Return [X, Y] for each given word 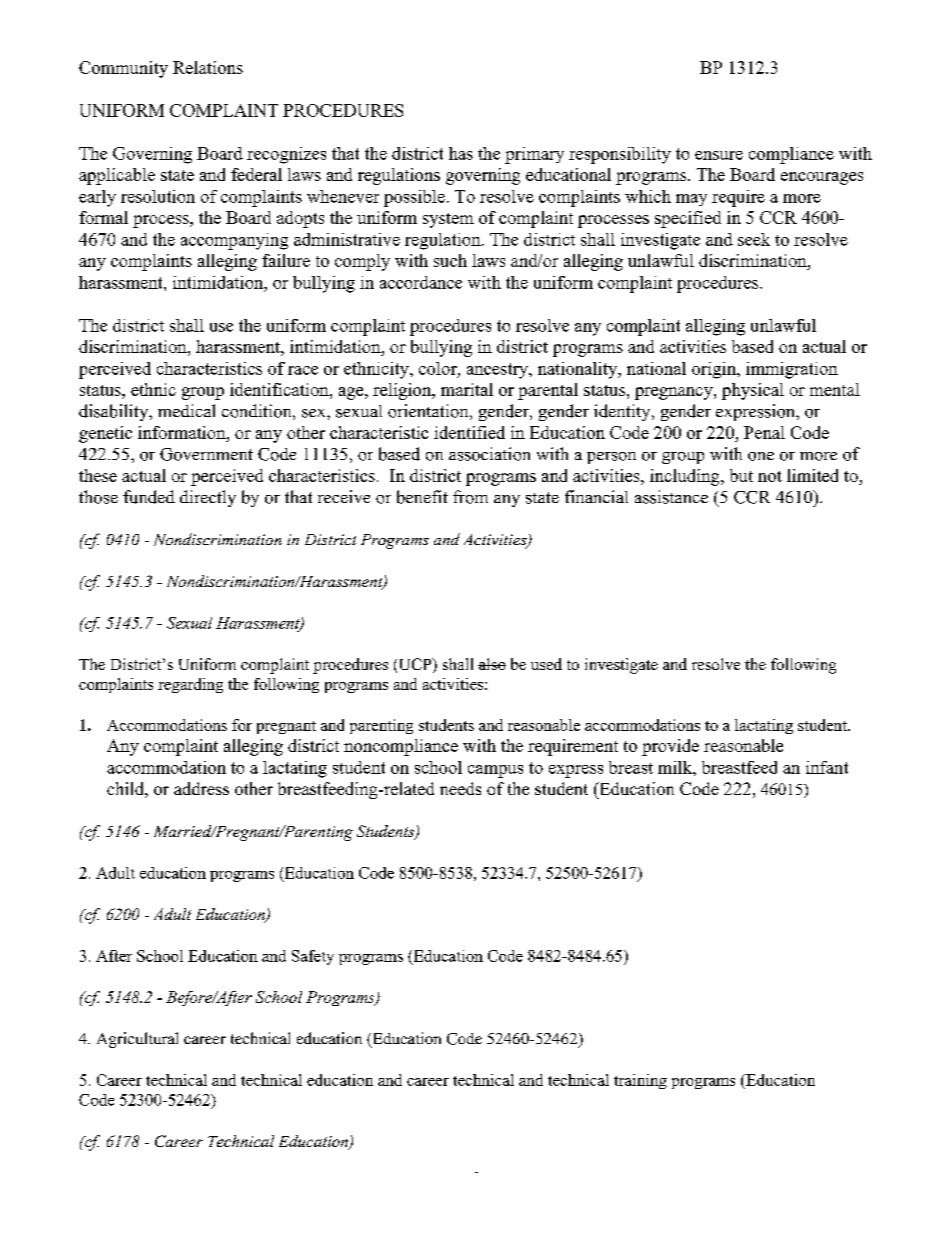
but [741, 475]
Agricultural [137, 1040]
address [201, 788]
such [450, 260]
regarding [190, 685]
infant [827, 767]
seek [754, 239]
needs [460, 788]
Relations [208, 67]
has [461, 153]
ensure [719, 155]
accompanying [234, 241]
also [492, 664]
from [470, 497]
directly [208, 498]
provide [670, 747]
